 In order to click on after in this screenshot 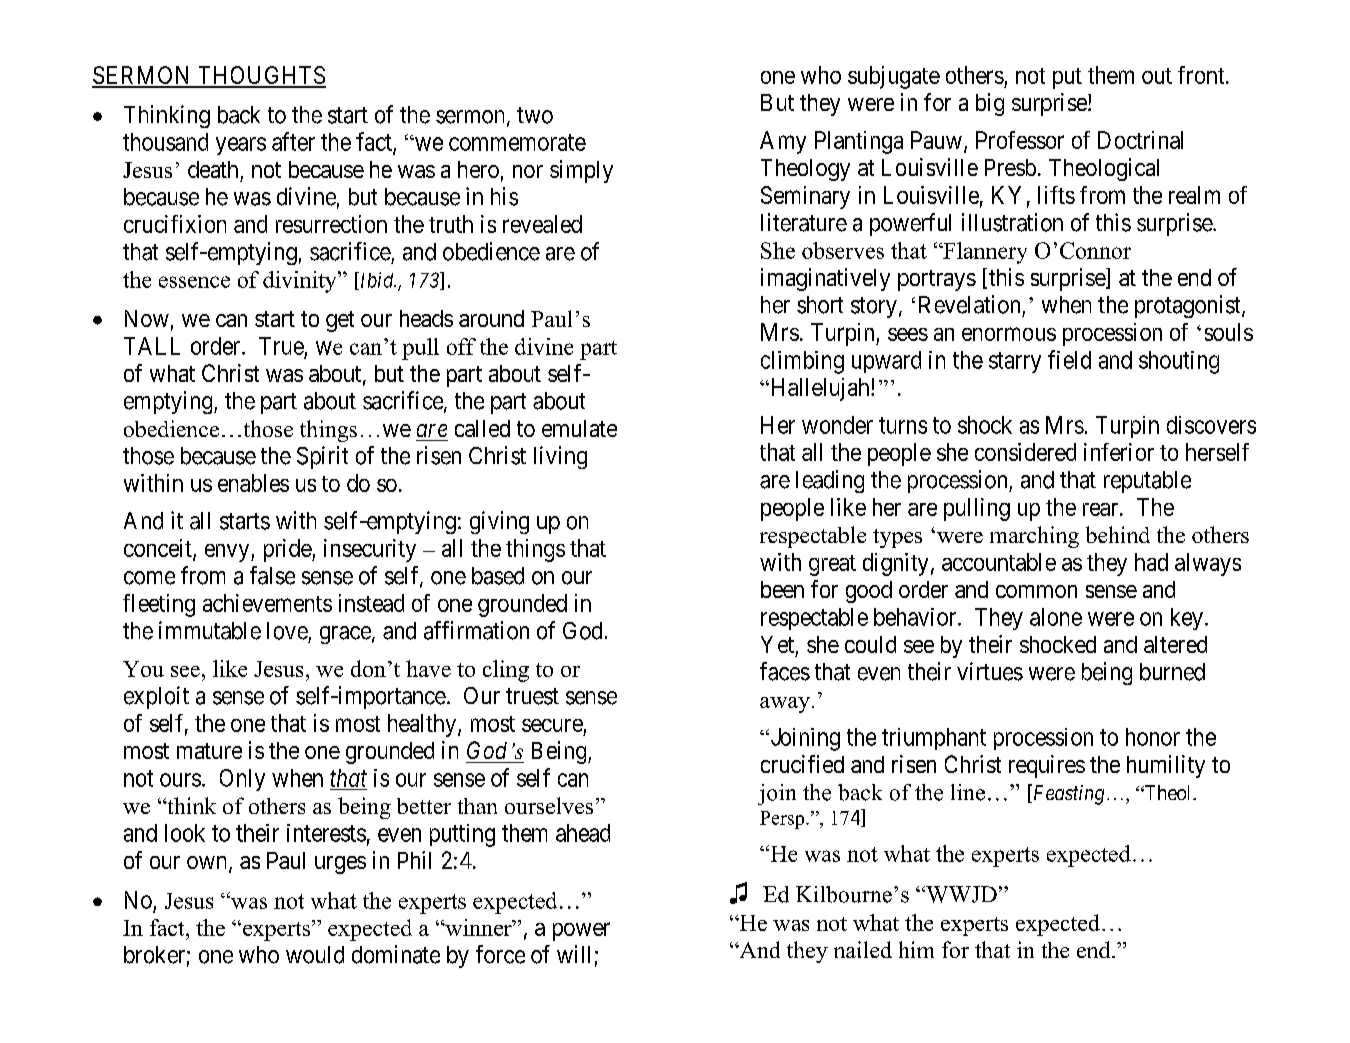, I will do `click(293, 141)`.
